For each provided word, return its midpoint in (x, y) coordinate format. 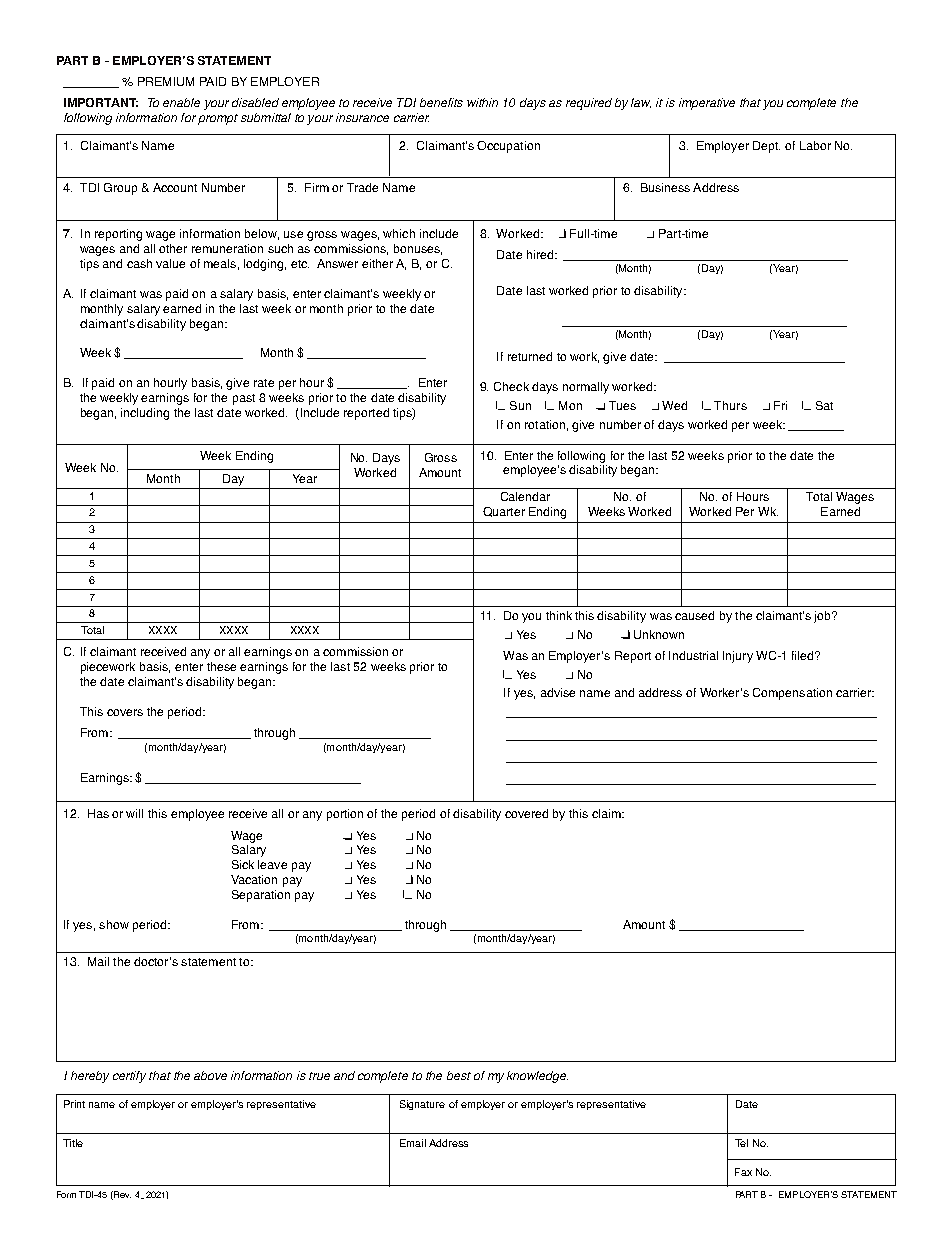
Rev (122, 1194)
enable (181, 102)
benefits (441, 102)
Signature (422, 1105)
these (221, 666)
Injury (738, 657)
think (559, 615)
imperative (707, 104)
